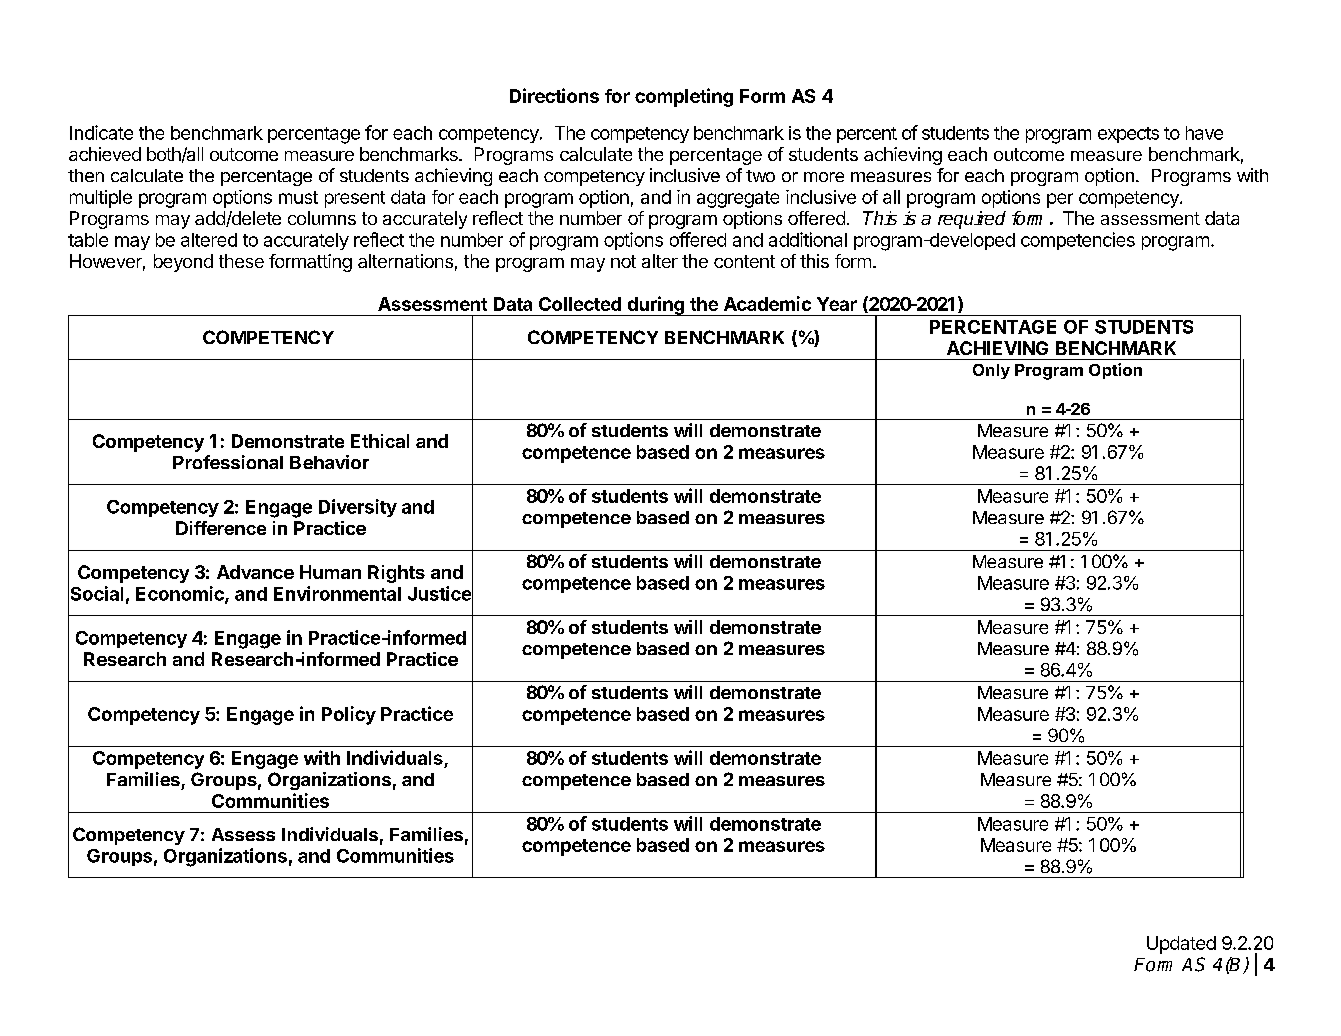  I want to click on Only, so click(991, 371).
